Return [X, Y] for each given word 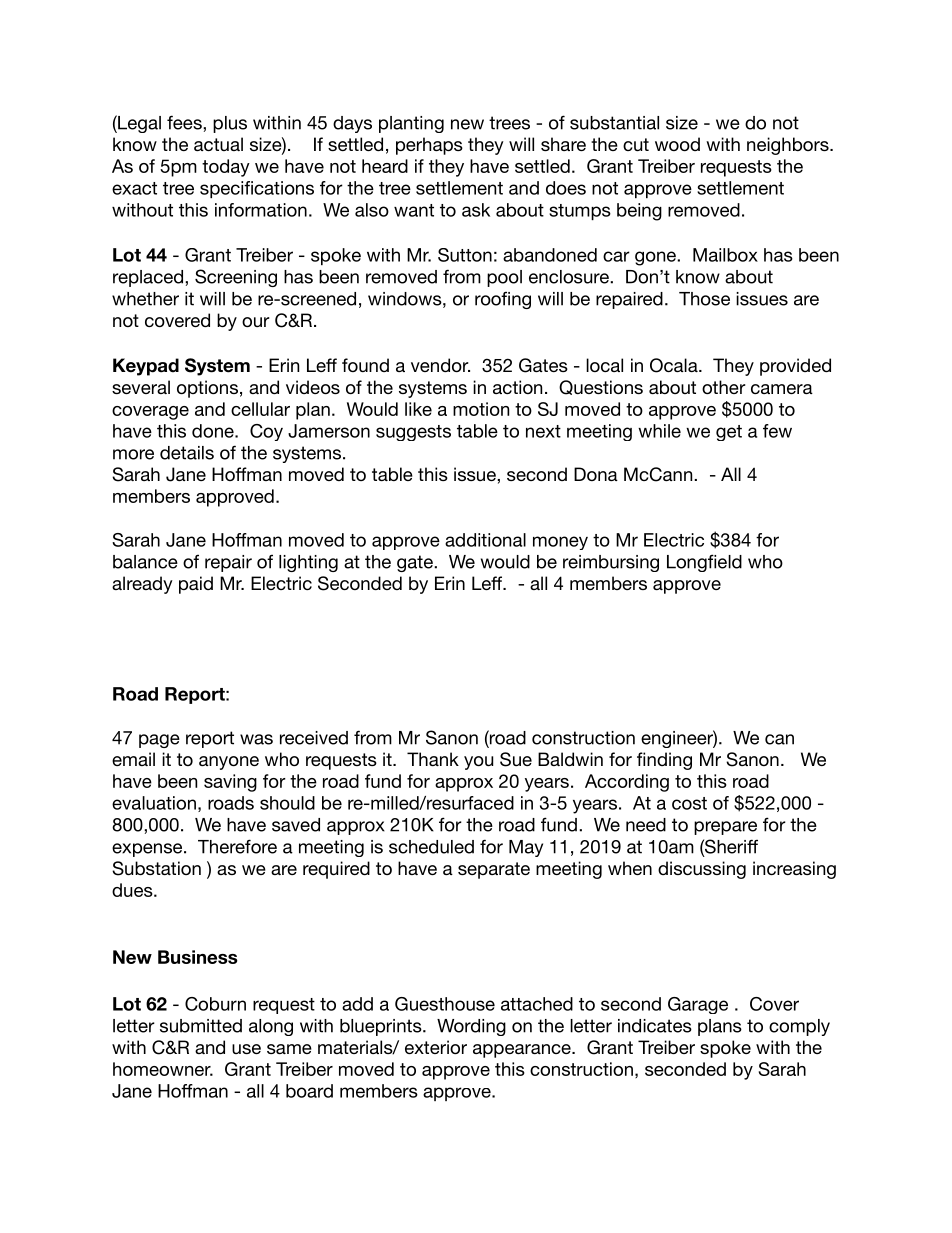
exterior [436, 1047]
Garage [698, 1005]
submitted [201, 1026]
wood [677, 144]
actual [218, 144]
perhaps [429, 146]
